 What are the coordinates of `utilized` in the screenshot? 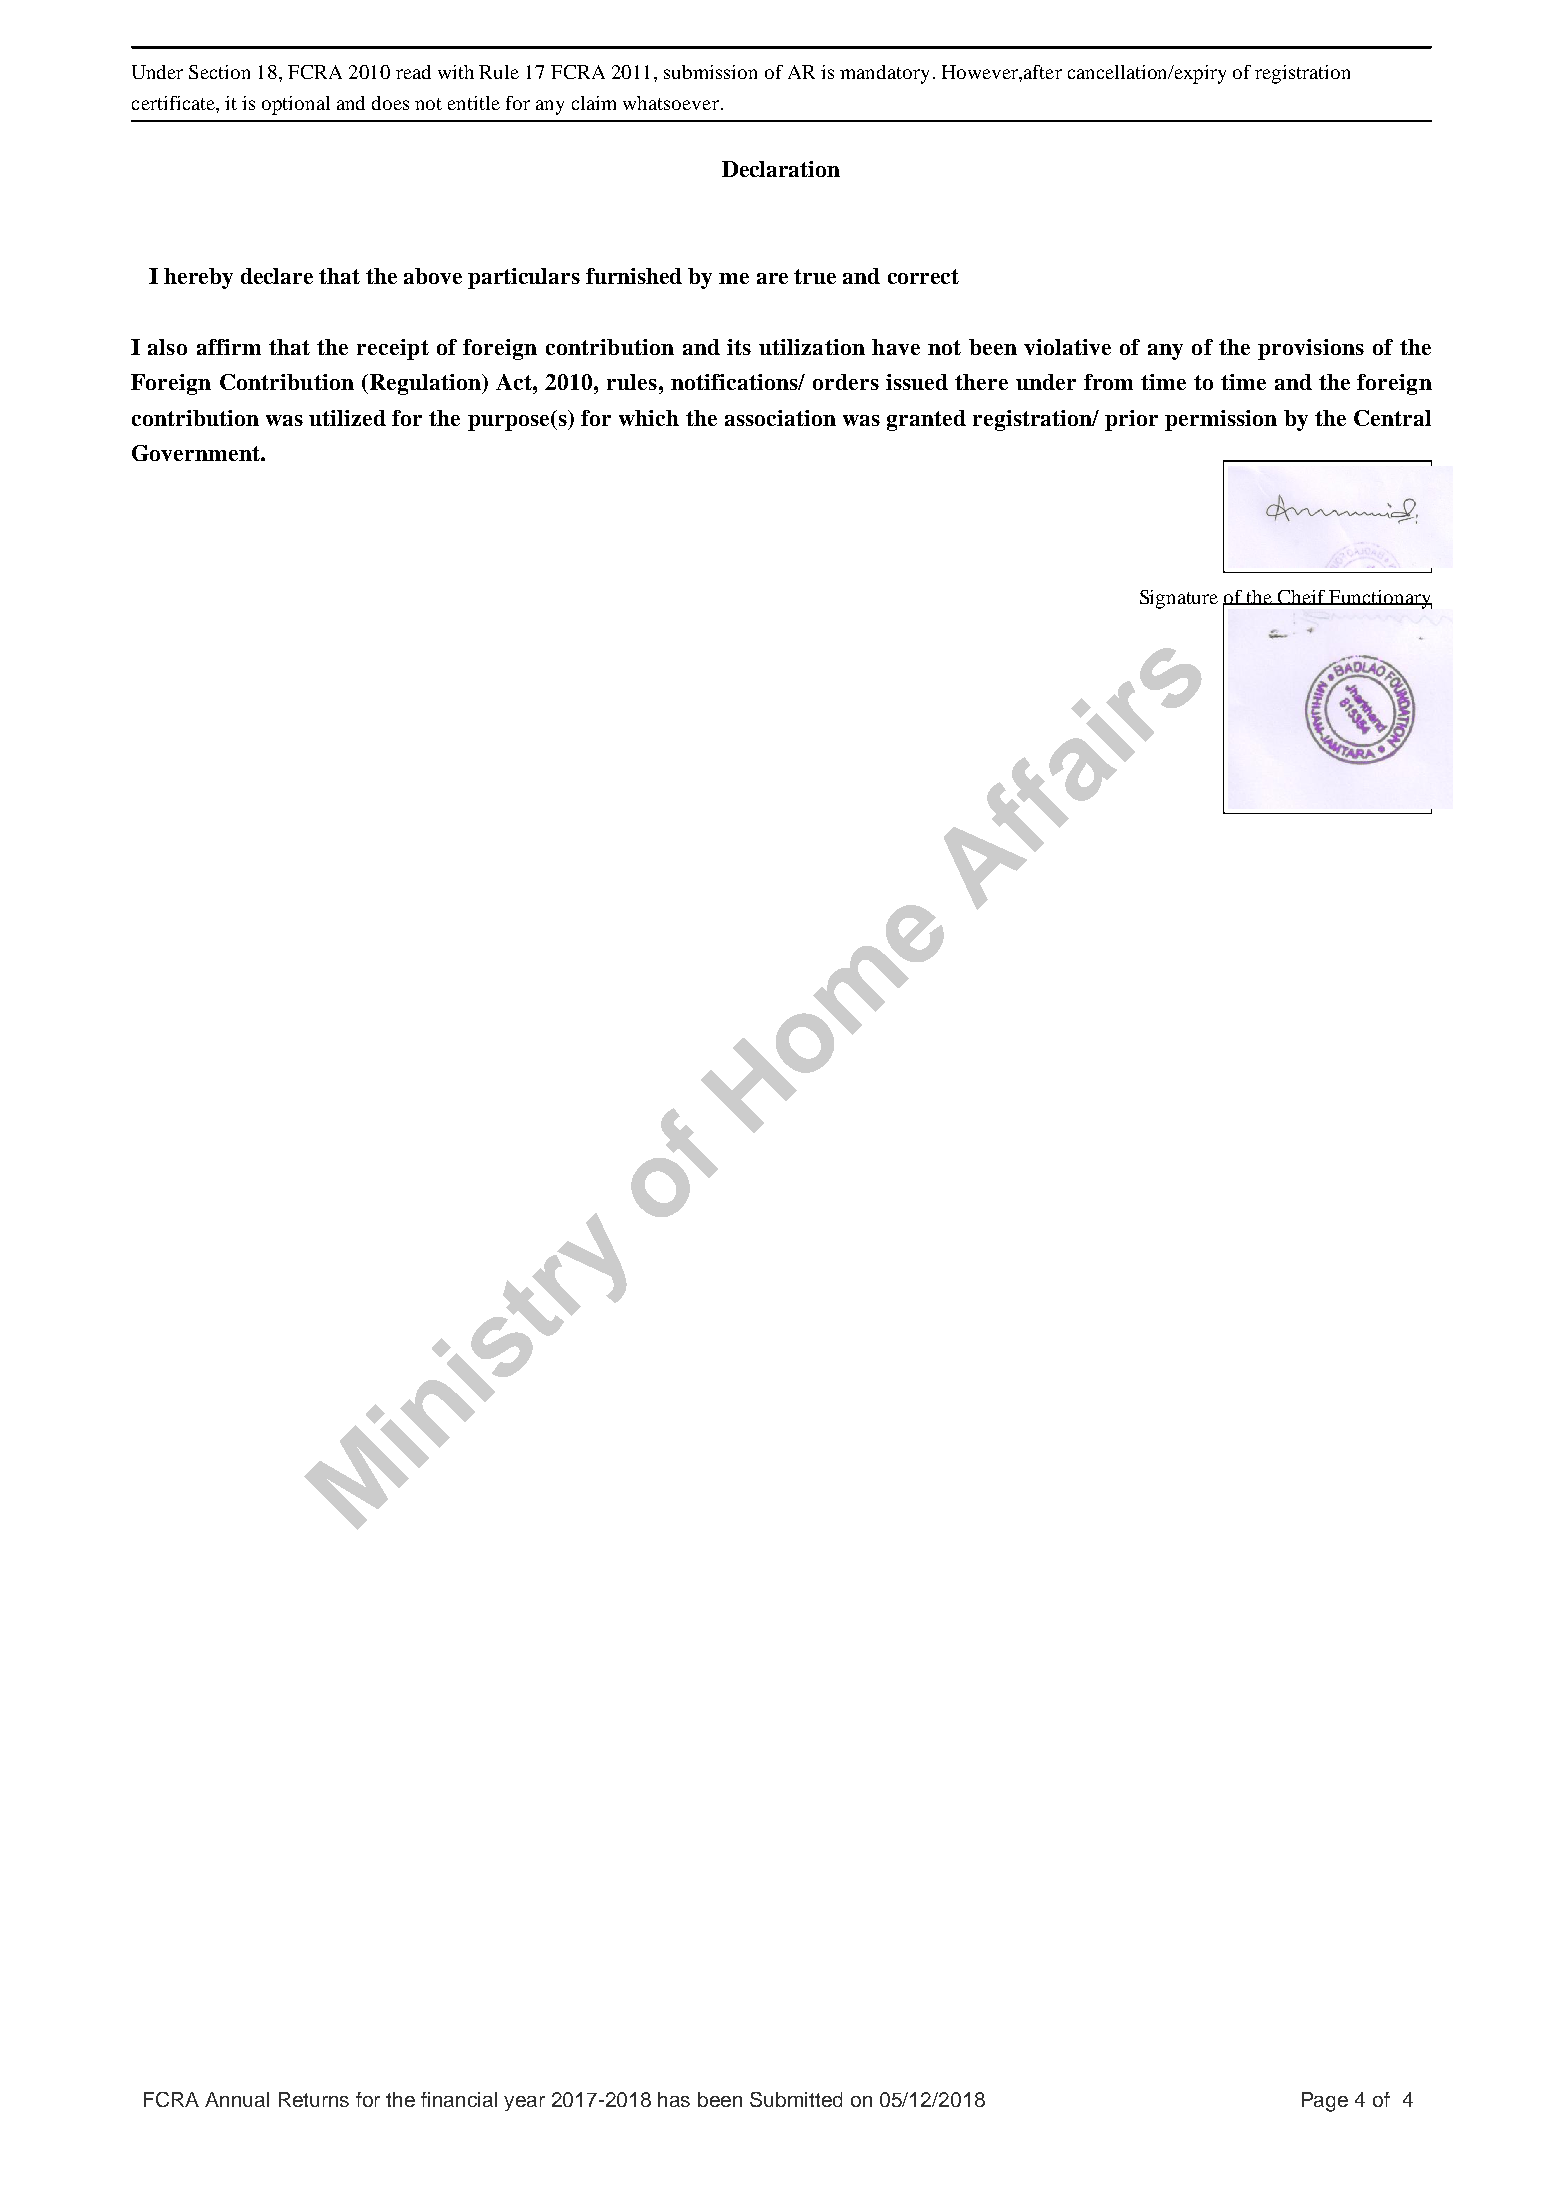 It's located at (347, 418).
